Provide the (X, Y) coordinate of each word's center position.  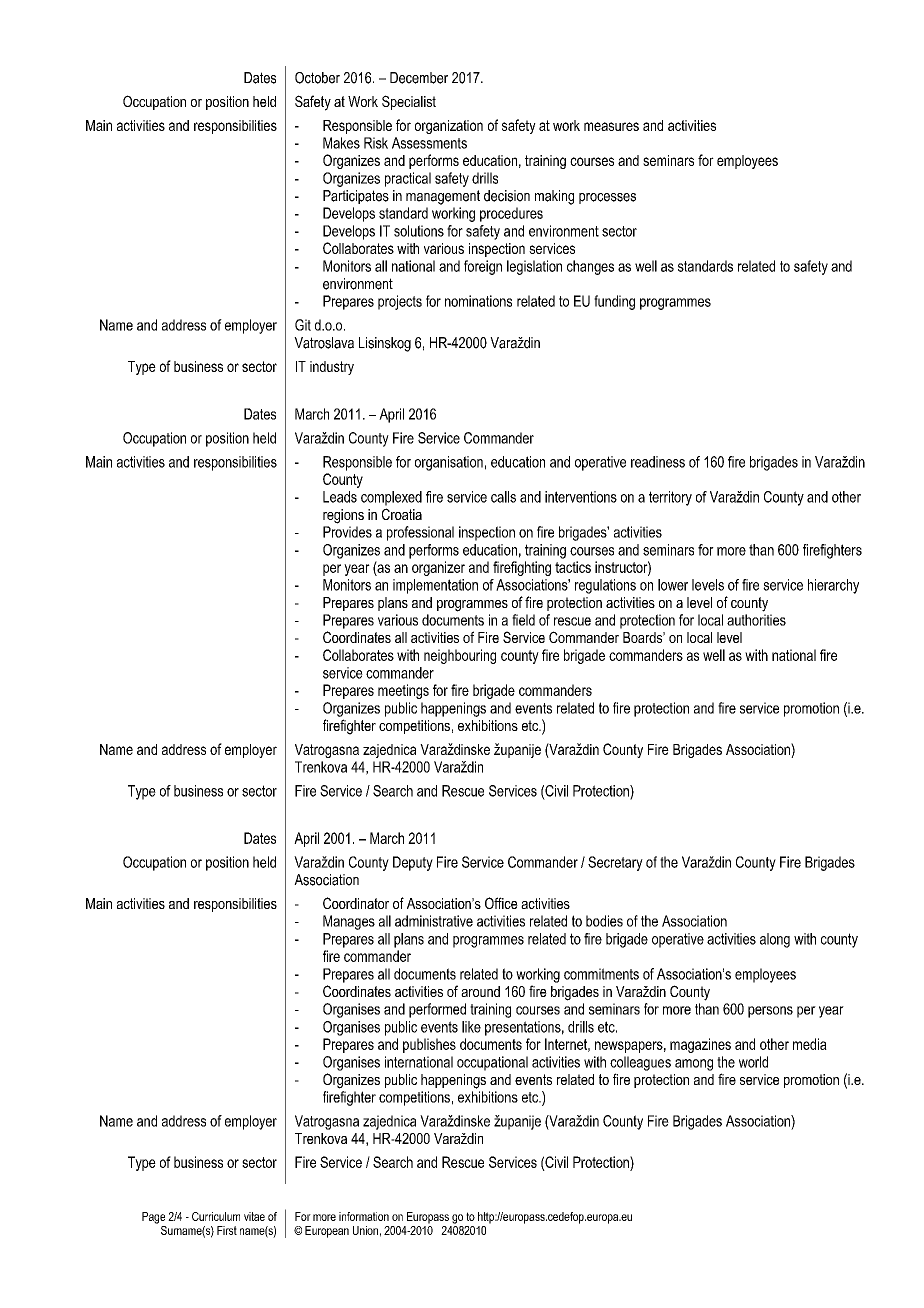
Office (501, 903)
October (317, 78)
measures (611, 126)
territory (670, 498)
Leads (340, 497)
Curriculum (216, 1216)
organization (449, 127)
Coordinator (356, 903)
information (364, 1216)
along (775, 940)
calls (503, 497)
